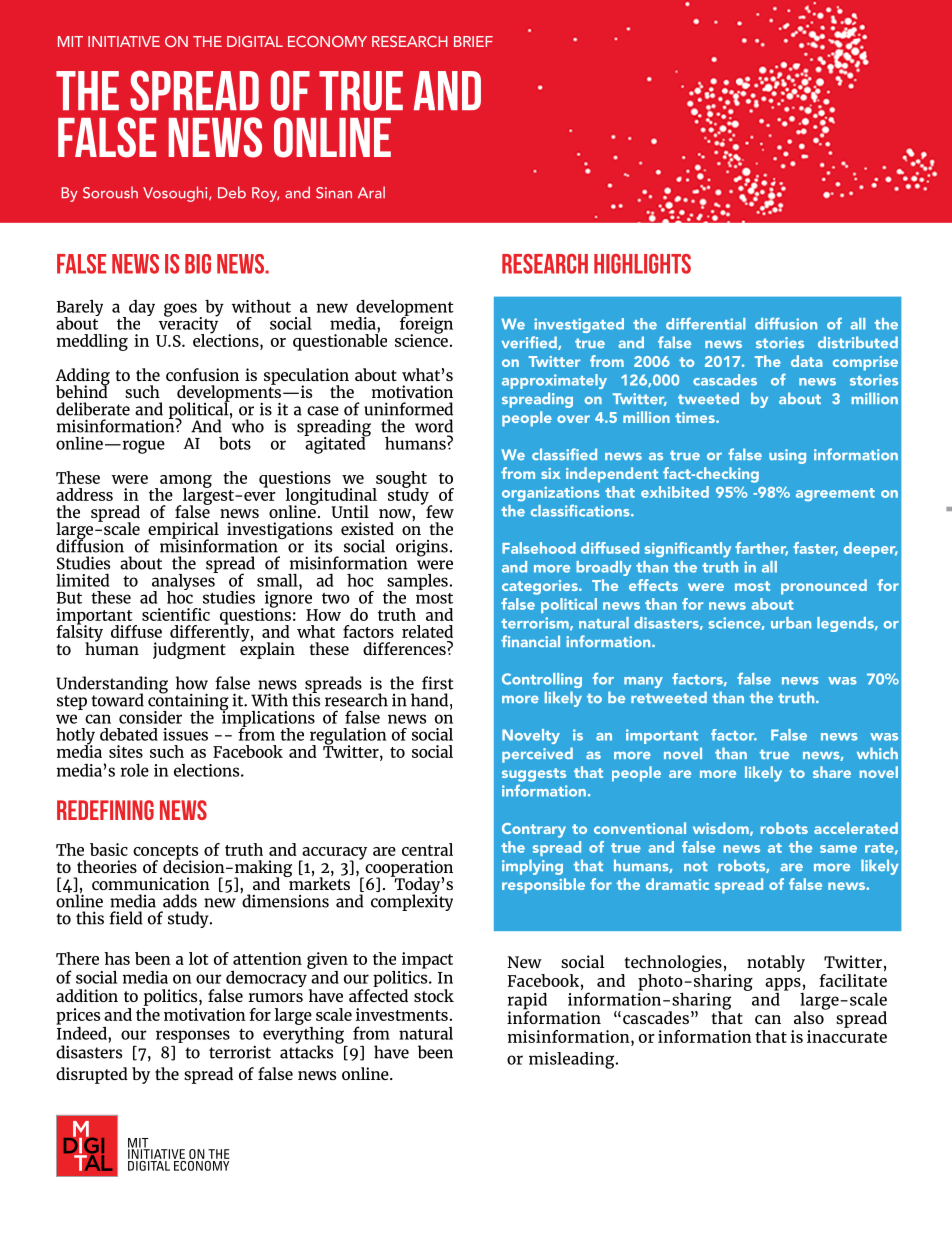 Image resolution: width=952 pixels, height=1233 pixels. Describe the element at coordinates (150, 717) in the image. I see `consider` at that location.
